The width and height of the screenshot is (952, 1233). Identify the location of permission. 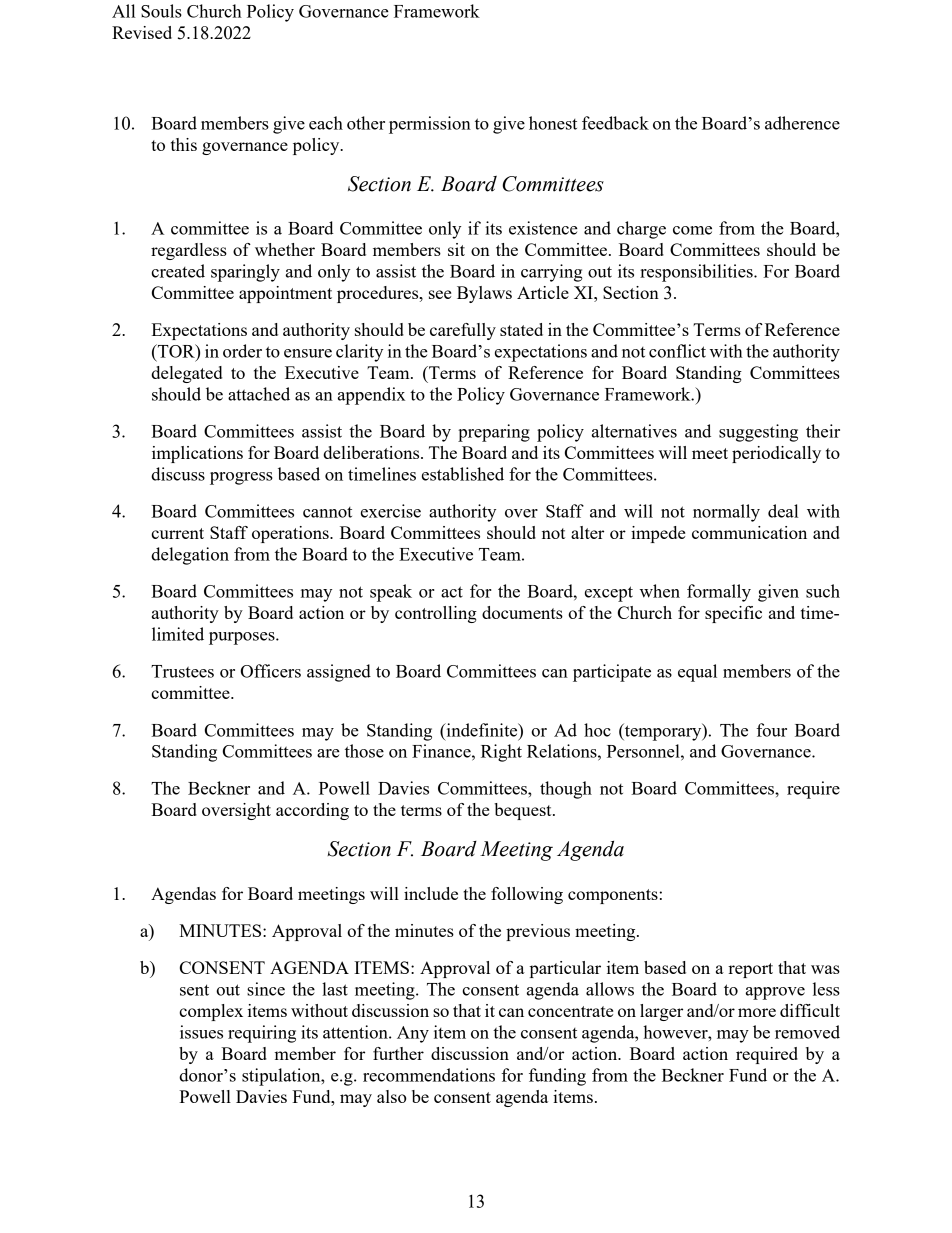
(430, 125).
